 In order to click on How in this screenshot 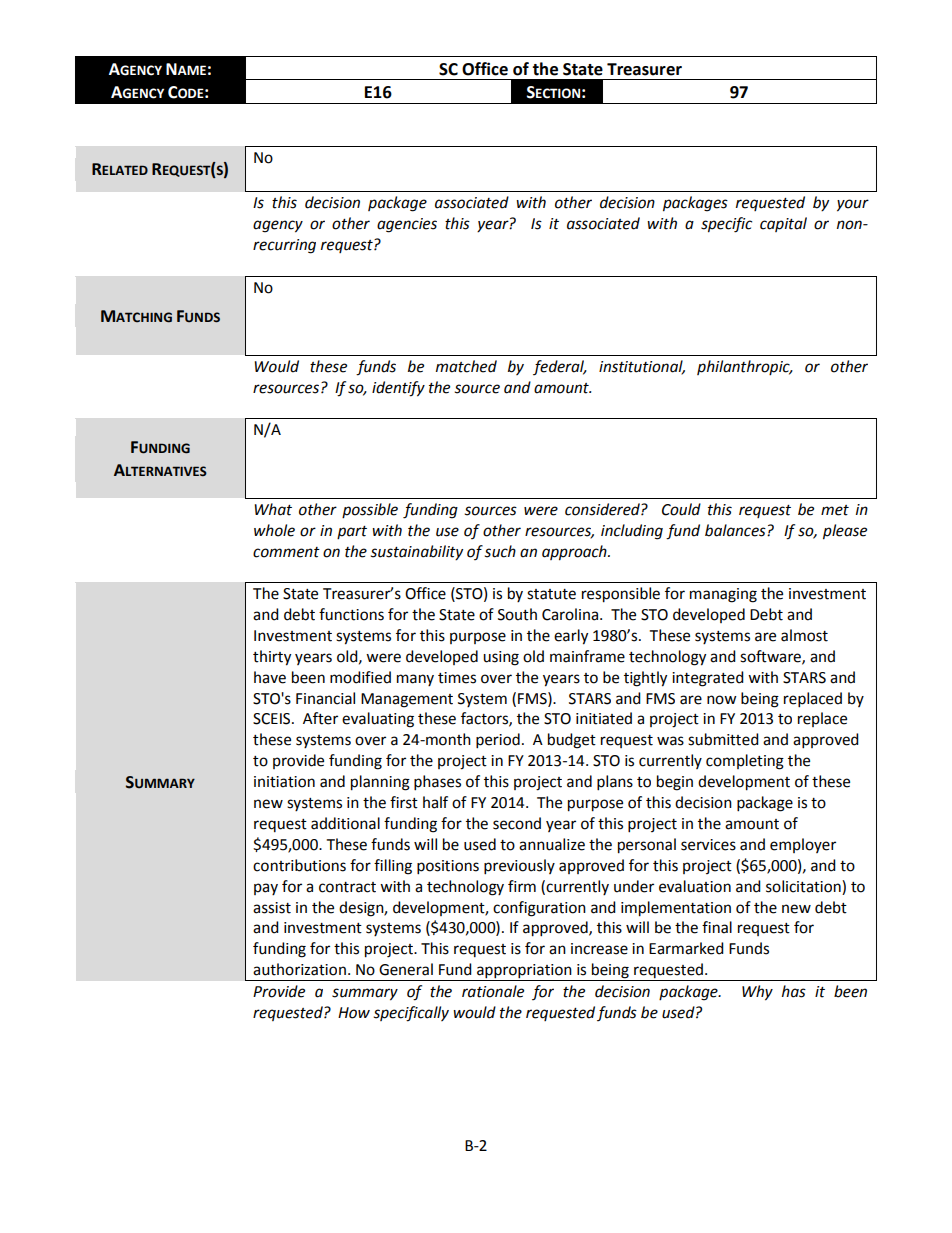, I will do `click(354, 1013)`.
